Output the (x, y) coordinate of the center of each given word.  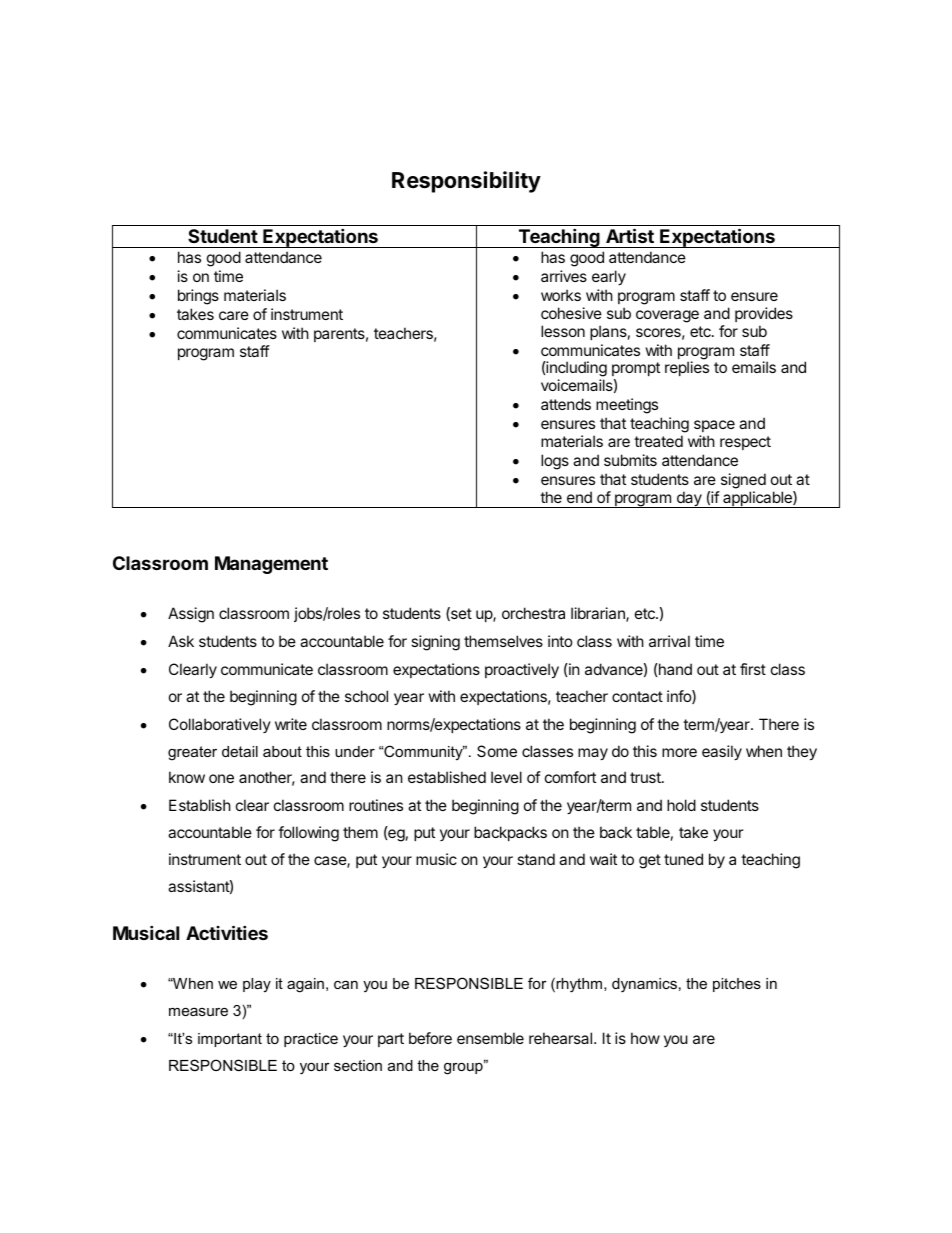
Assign (191, 615)
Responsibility (466, 182)
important (230, 1040)
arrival (669, 641)
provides (764, 314)
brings (198, 297)
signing (435, 643)
